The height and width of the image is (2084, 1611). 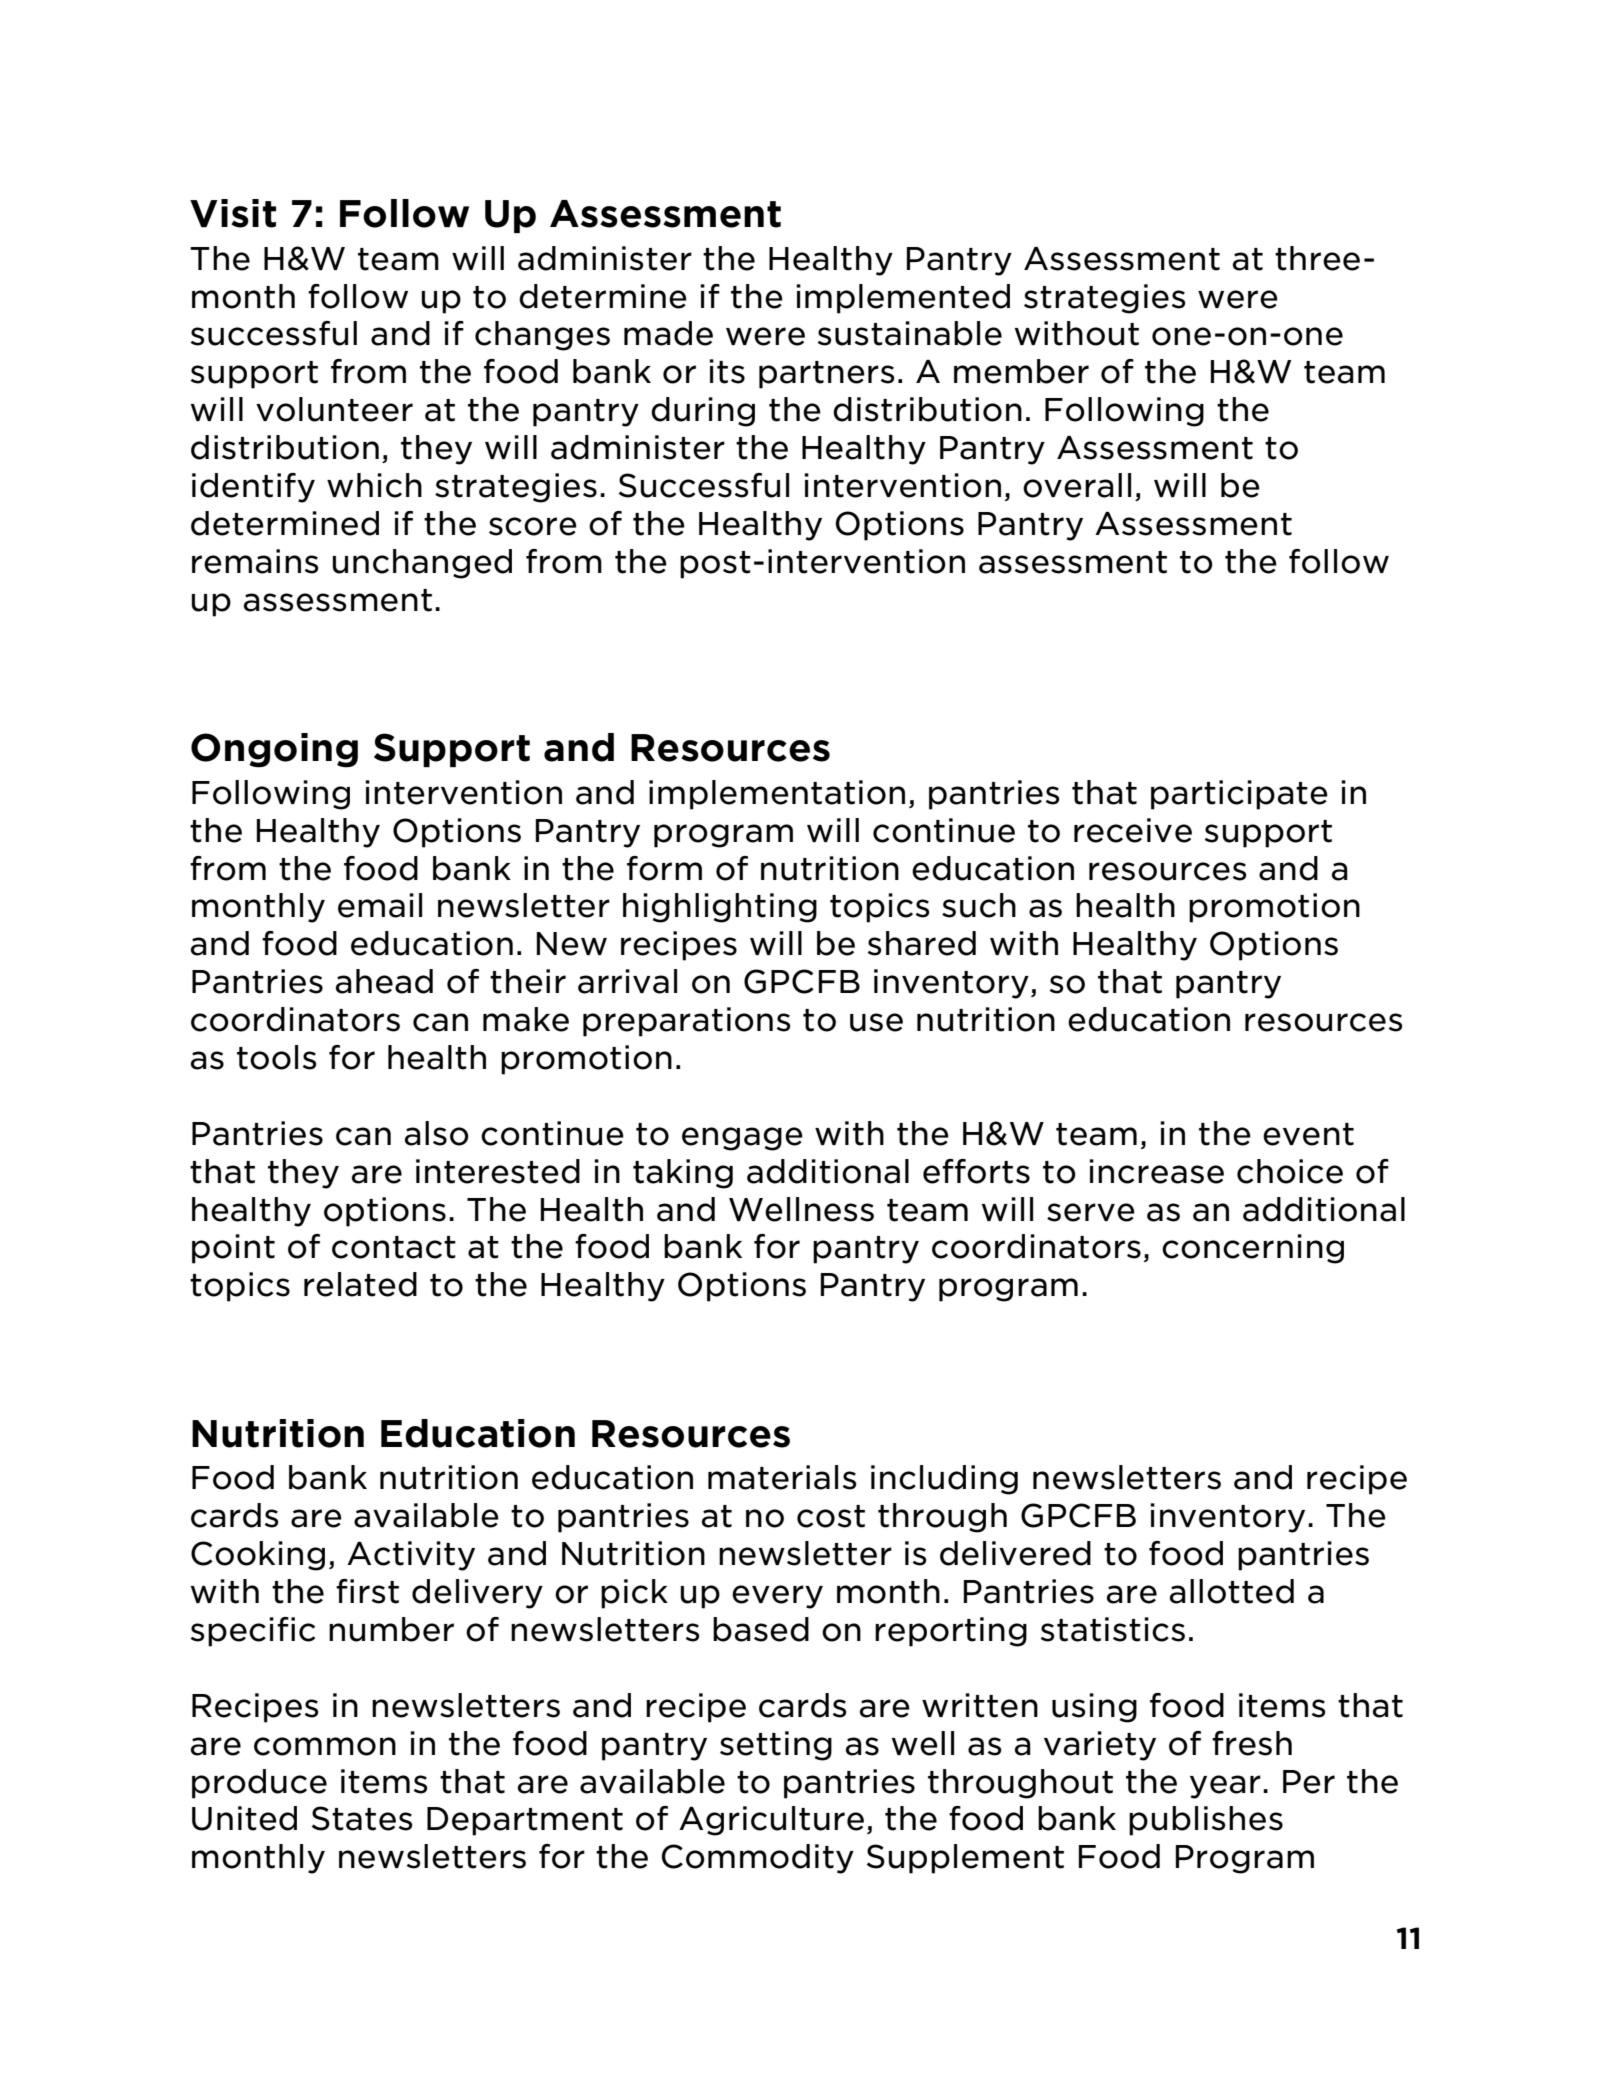 What do you see at coordinates (771, 1821) in the image?
I see `Agriculture` at bounding box center [771, 1821].
